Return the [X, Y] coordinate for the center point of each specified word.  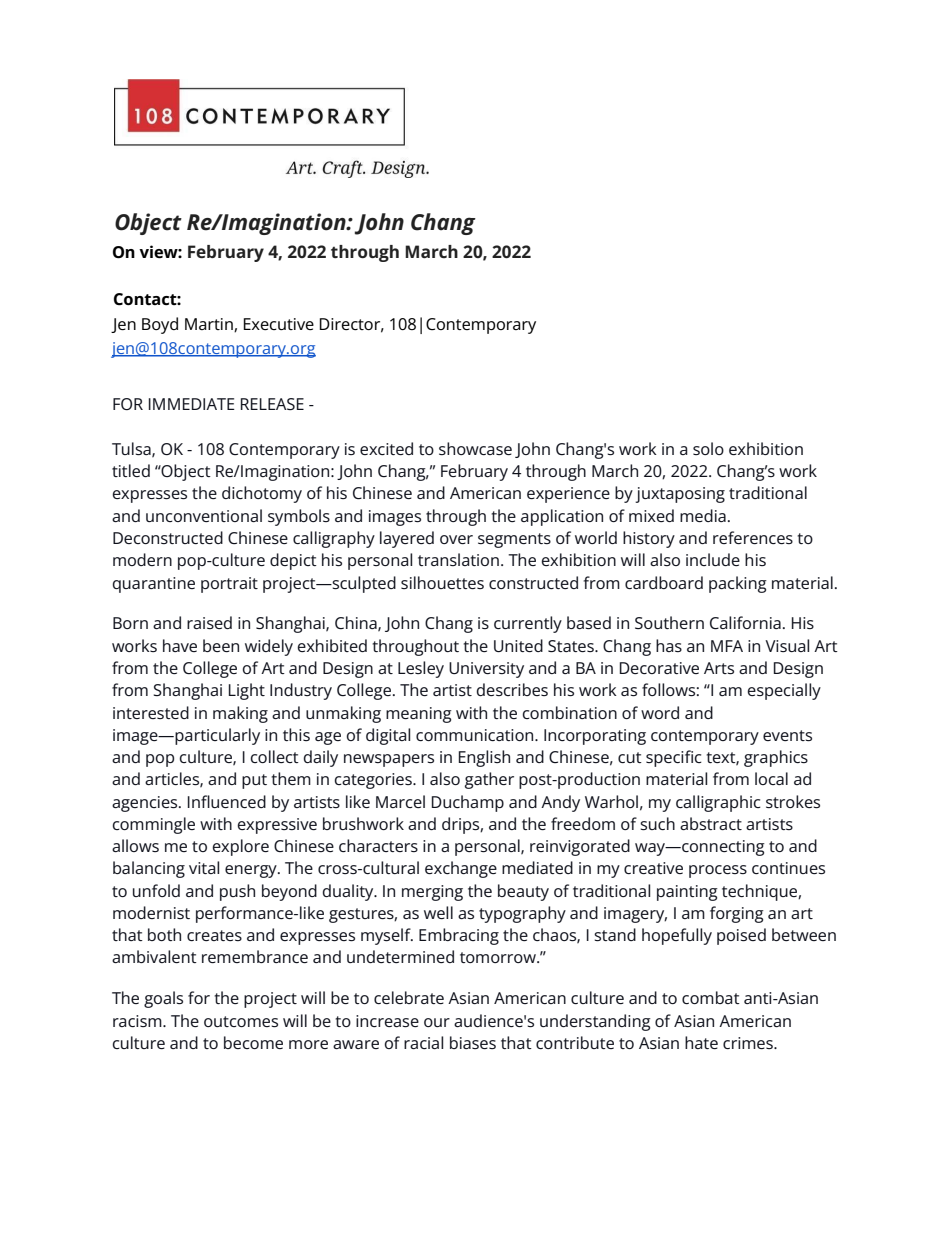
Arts [719, 668]
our [437, 1022]
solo [708, 448]
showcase [475, 448]
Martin [210, 325]
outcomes [241, 1021]
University [486, 670]
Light [247, 691]
